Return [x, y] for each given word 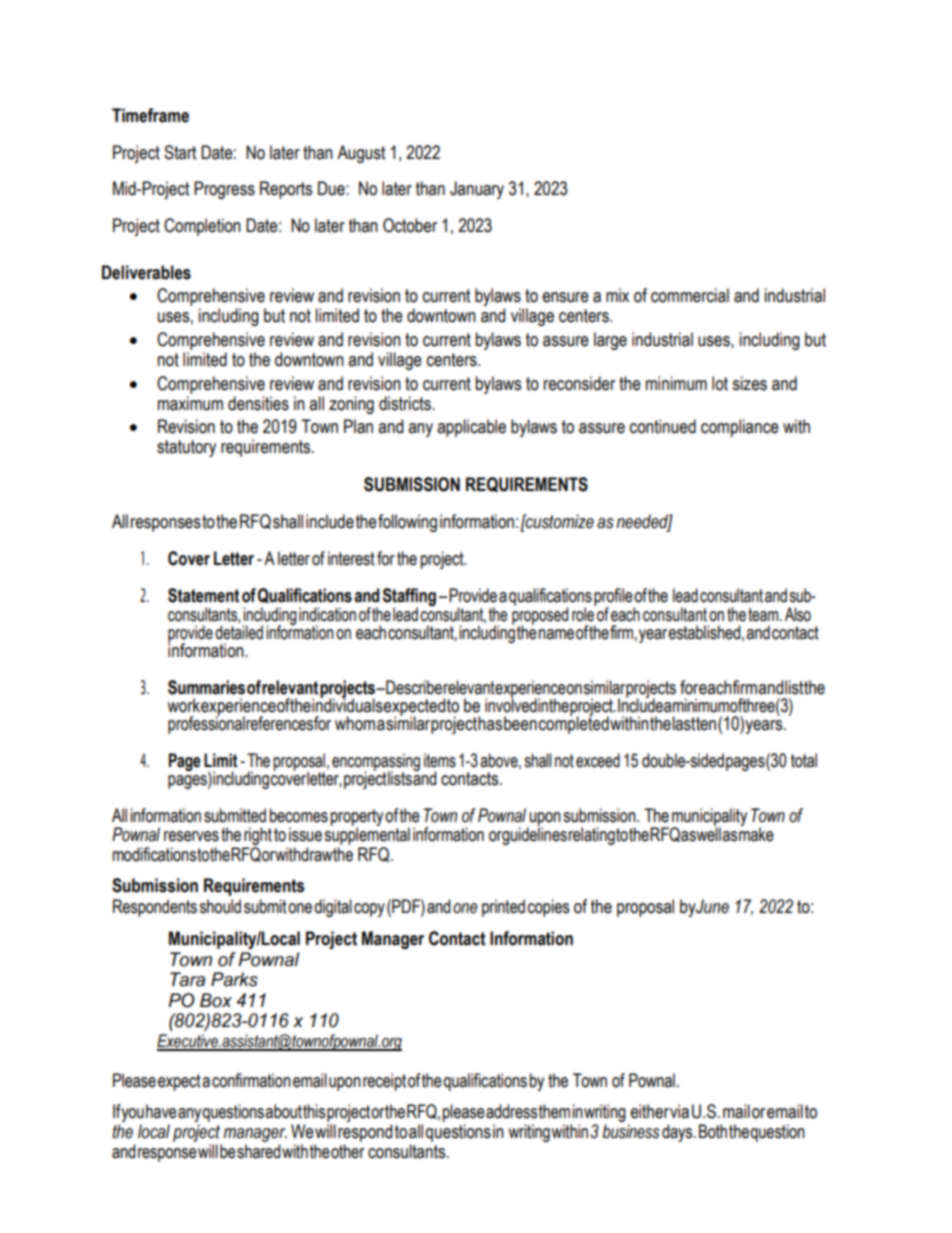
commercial [690, 295]
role [584, 613]
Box [216, 1000]
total [804, 760]
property [357, 818]
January [477, 190]
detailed [239, 631]
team [764, 615]
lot [720, 383]
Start [180, 152]
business [631, 1131]
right [257, 837]
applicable [471, 428]
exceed [598, 760]
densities [258, 403]
